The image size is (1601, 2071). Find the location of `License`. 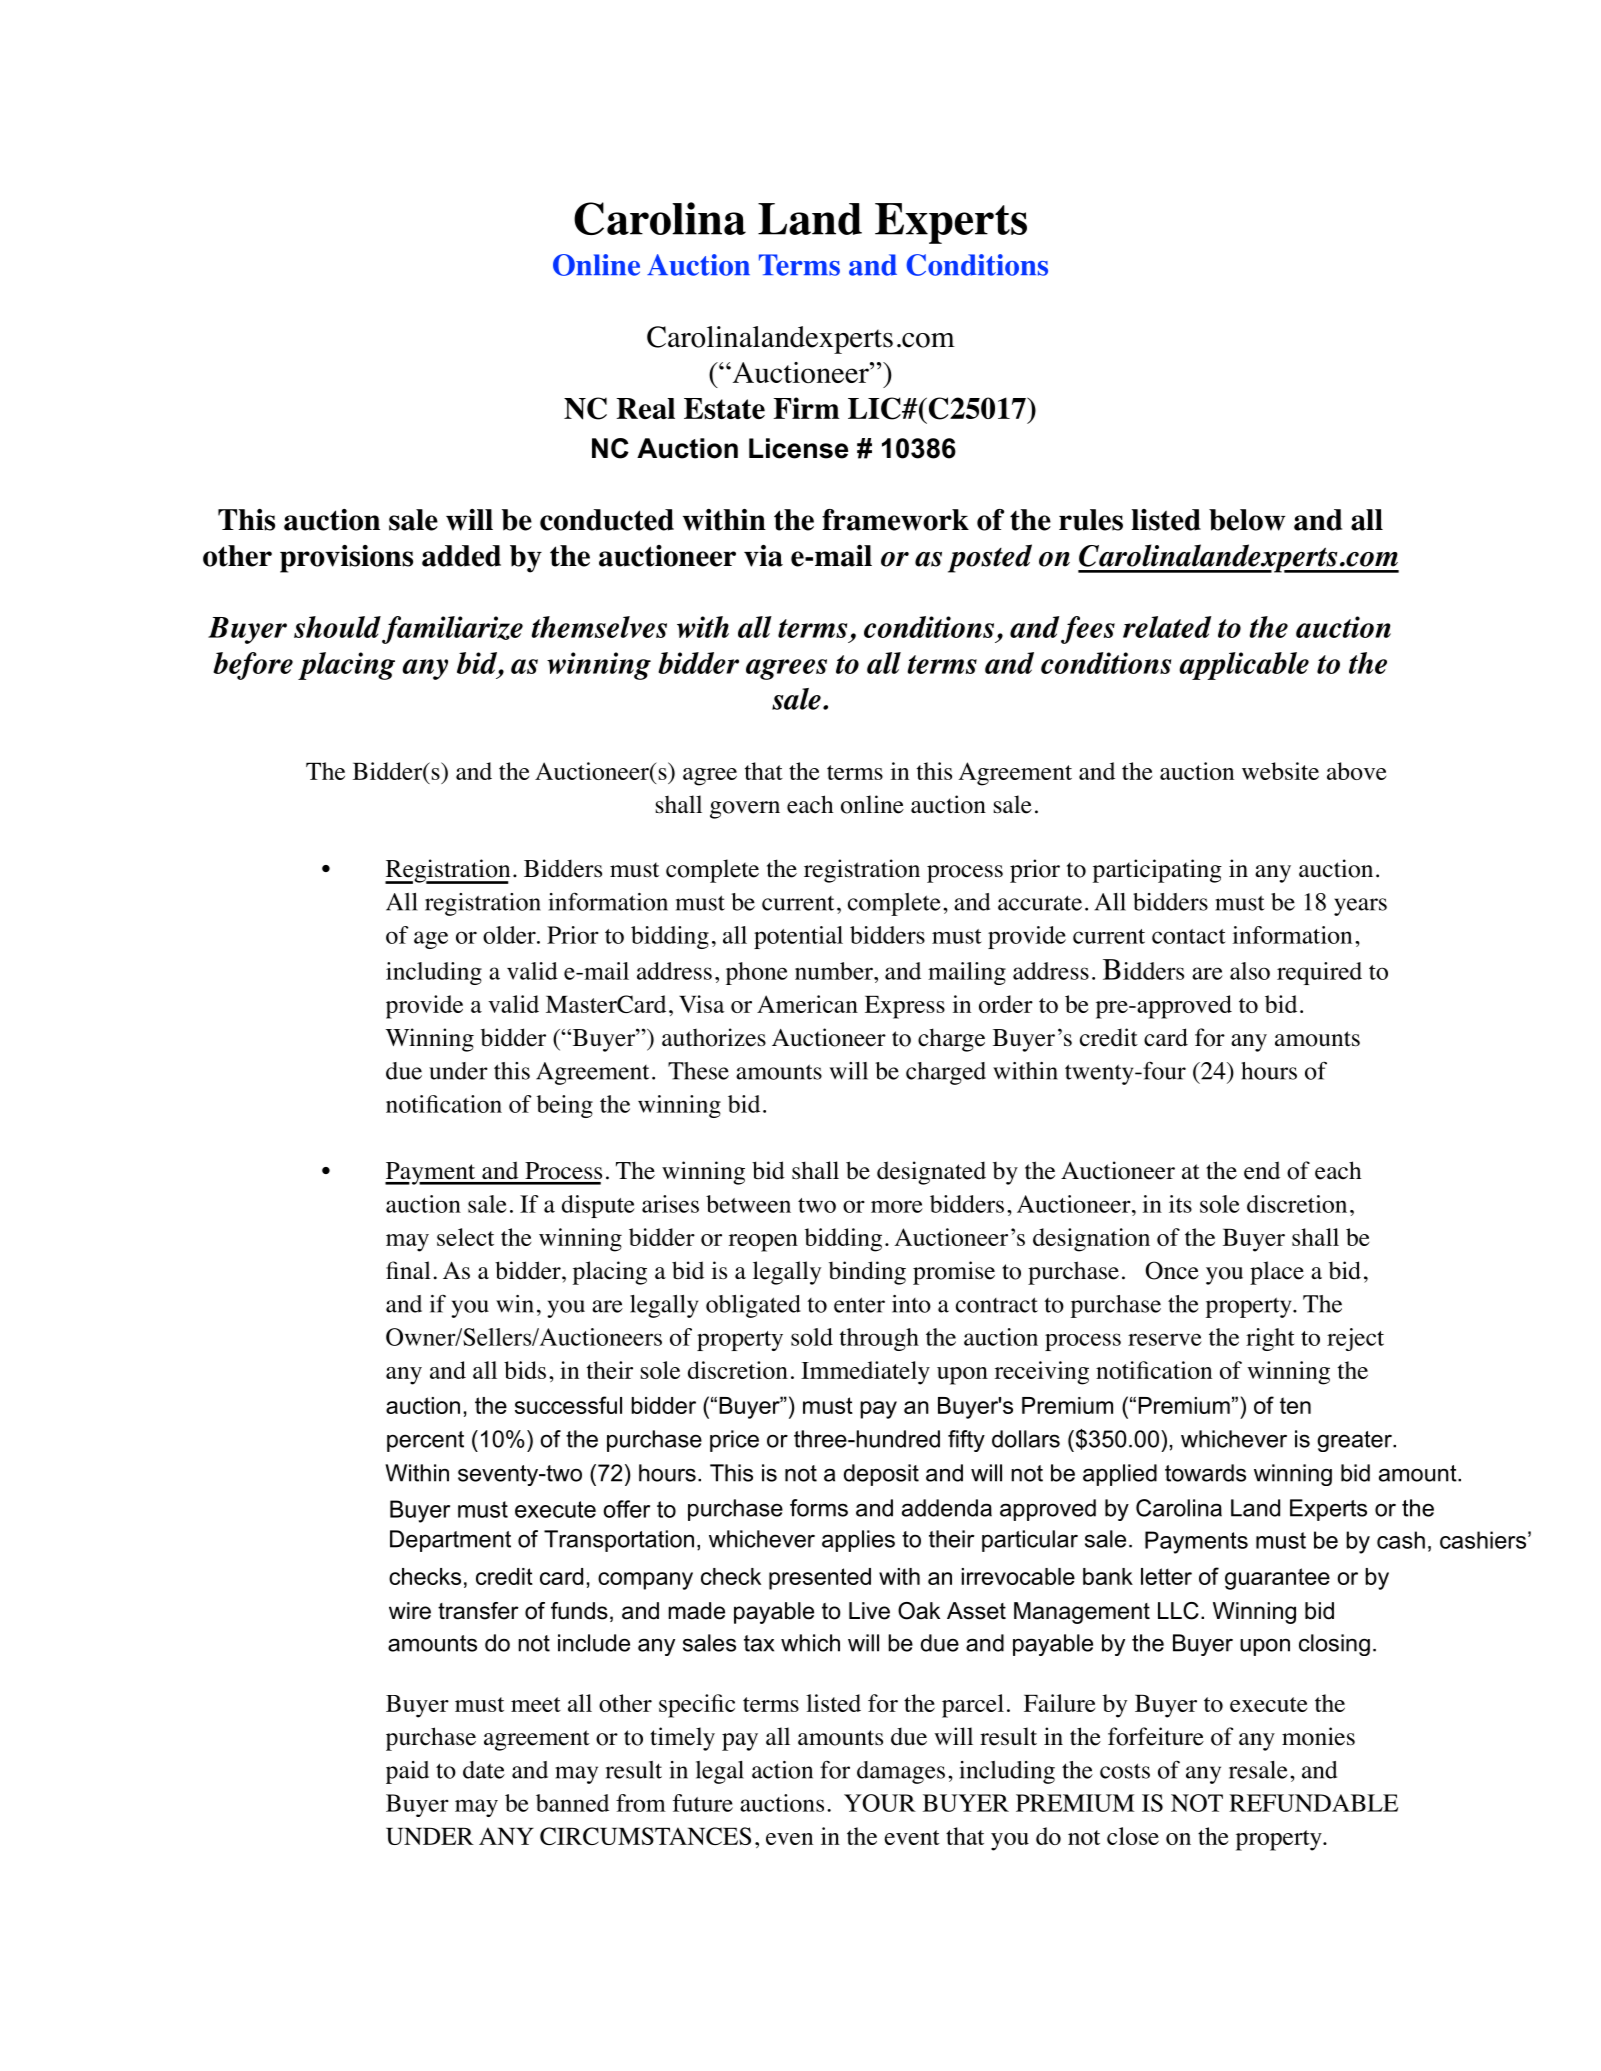

License is located at coordinates (798, 448).
